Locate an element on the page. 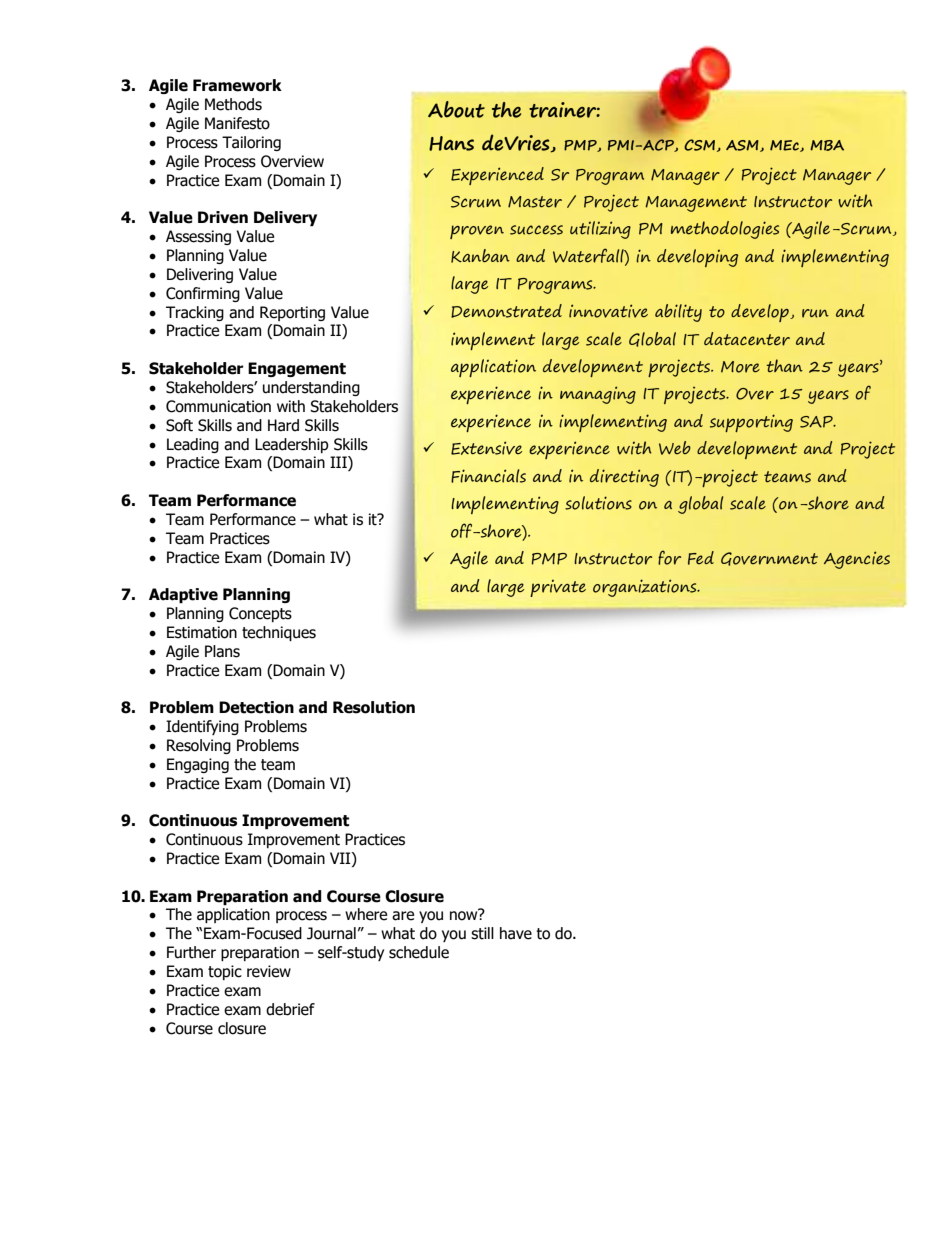  have is located at coordinates (516, 933).
